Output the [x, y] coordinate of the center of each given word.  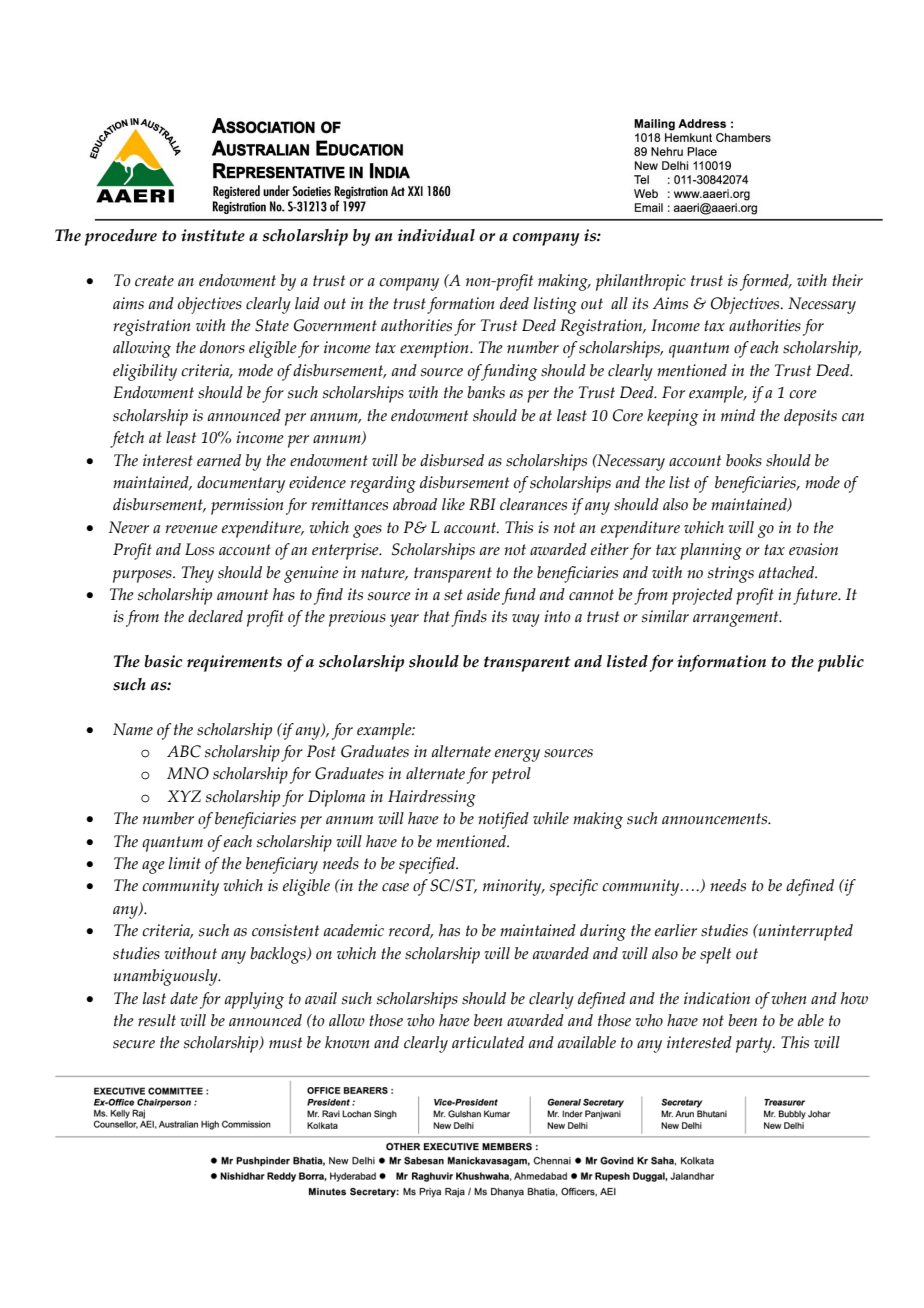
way [526, 620]
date [184, 998]
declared [215, 616]
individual [436, 235]
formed [765, 282]
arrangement [737, 619]
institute [213, 235]
